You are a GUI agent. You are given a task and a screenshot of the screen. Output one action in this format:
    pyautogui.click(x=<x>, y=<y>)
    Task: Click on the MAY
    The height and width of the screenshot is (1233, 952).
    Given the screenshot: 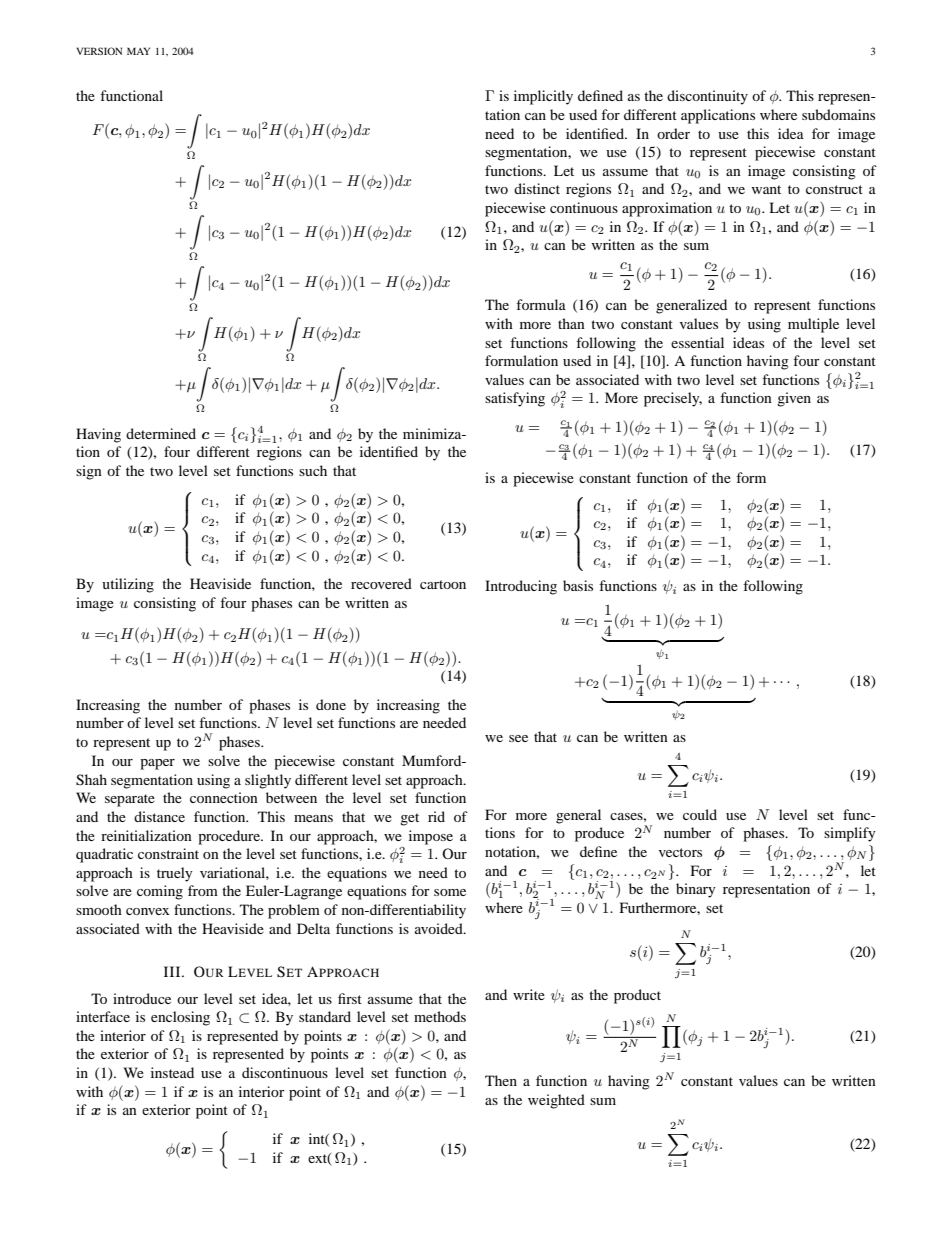 What is the action you would take?
    pyautogui.click(x=138, y=51)
